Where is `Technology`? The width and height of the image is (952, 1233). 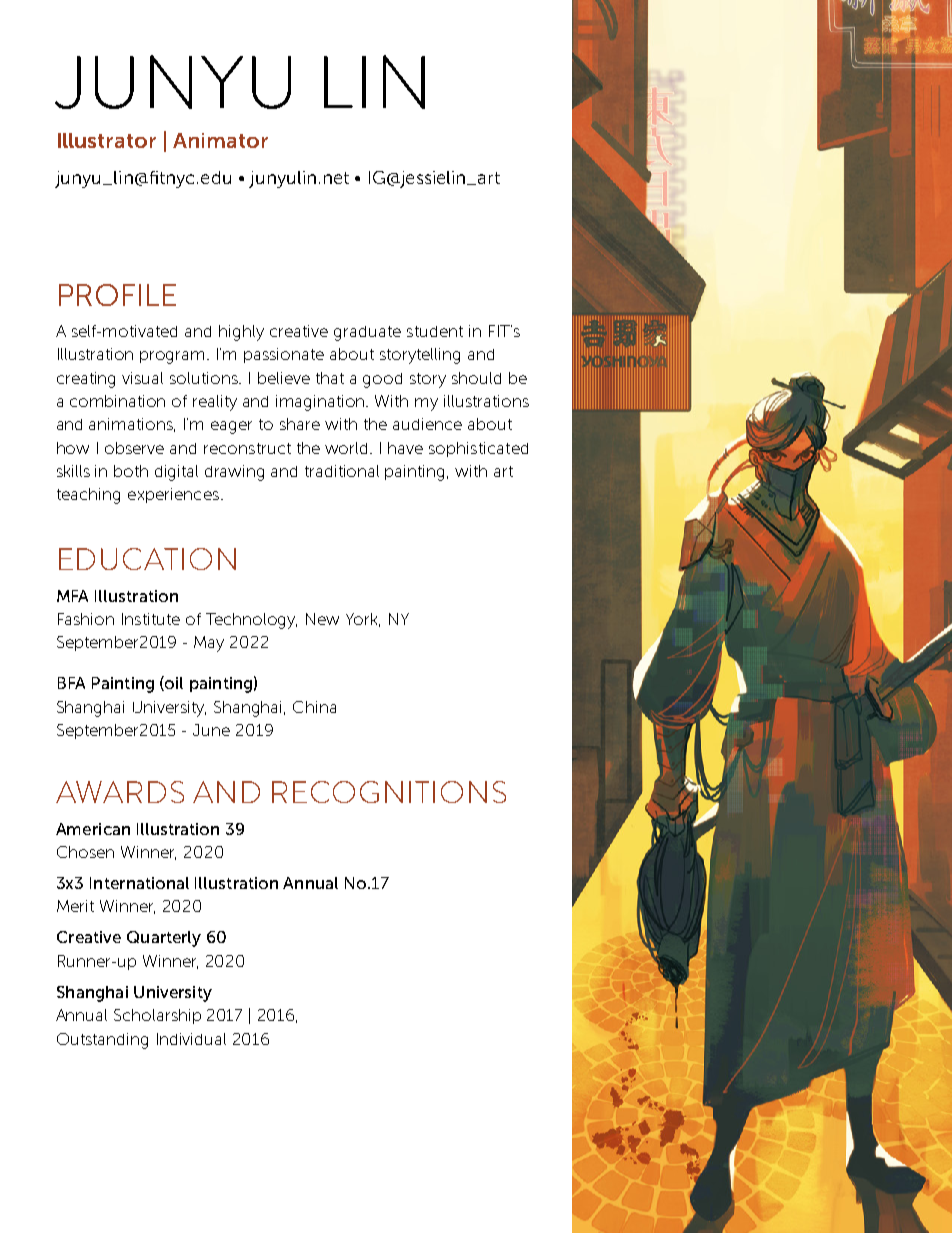
Technology is located at coordinates (251, 621).
